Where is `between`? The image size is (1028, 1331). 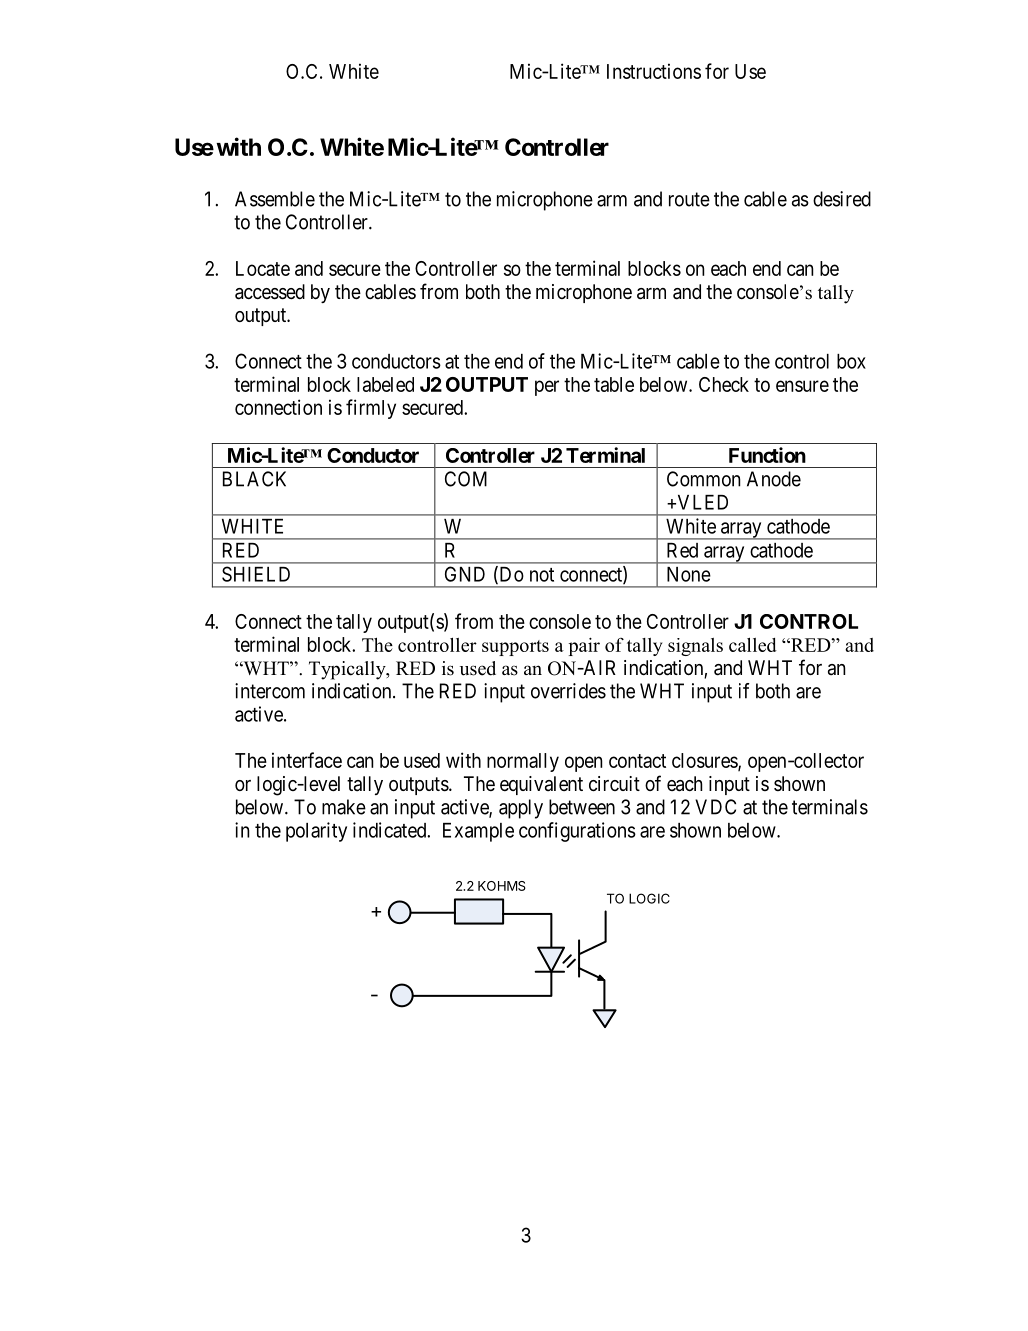
between is located at coordinates (582, 807).
